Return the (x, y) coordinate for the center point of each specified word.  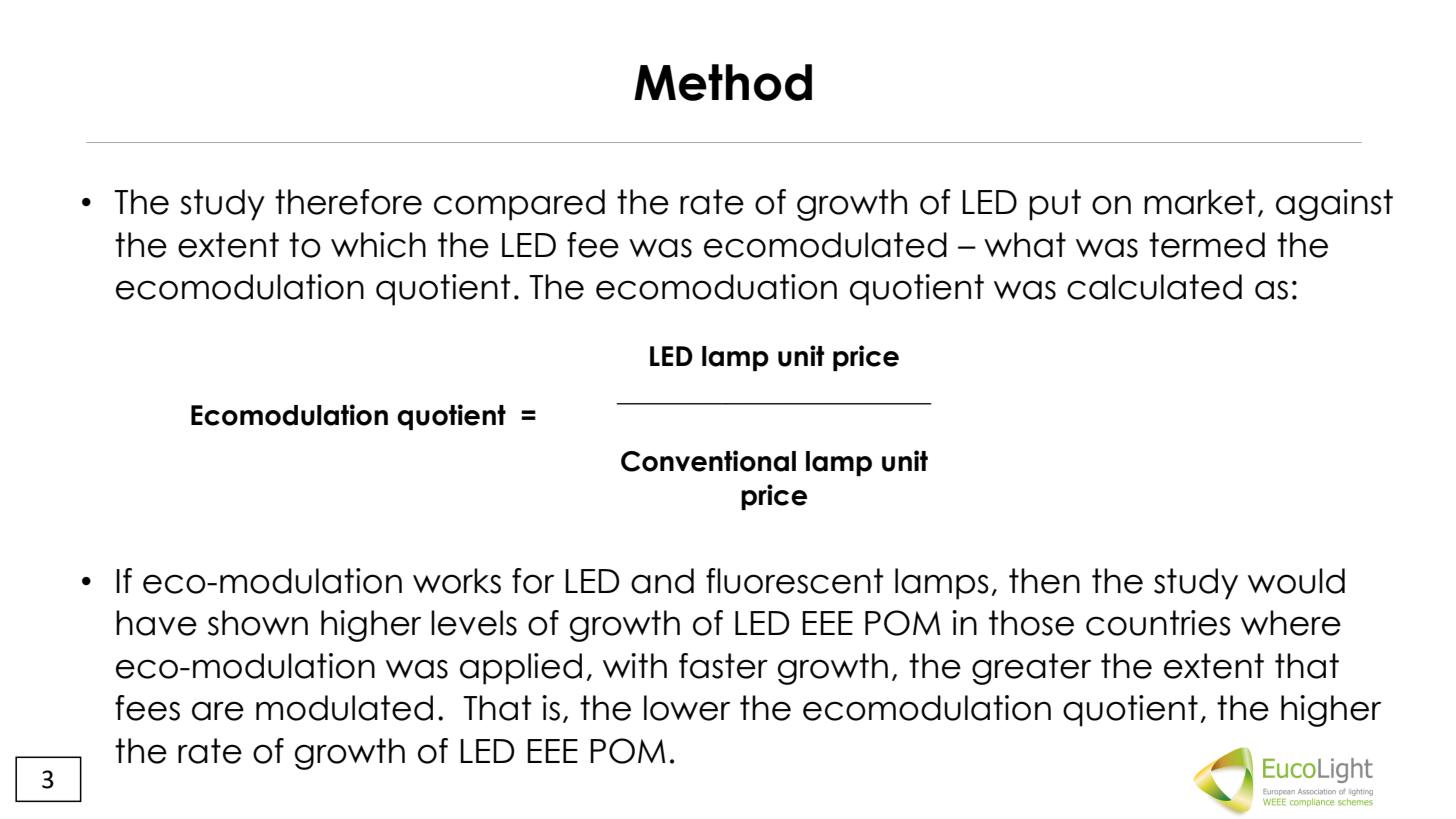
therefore (348, 202)
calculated (1154, 287)
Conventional (708, 461)
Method (723, 82)
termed (1207, 245)
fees (147, 708)
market (1200, 202)
